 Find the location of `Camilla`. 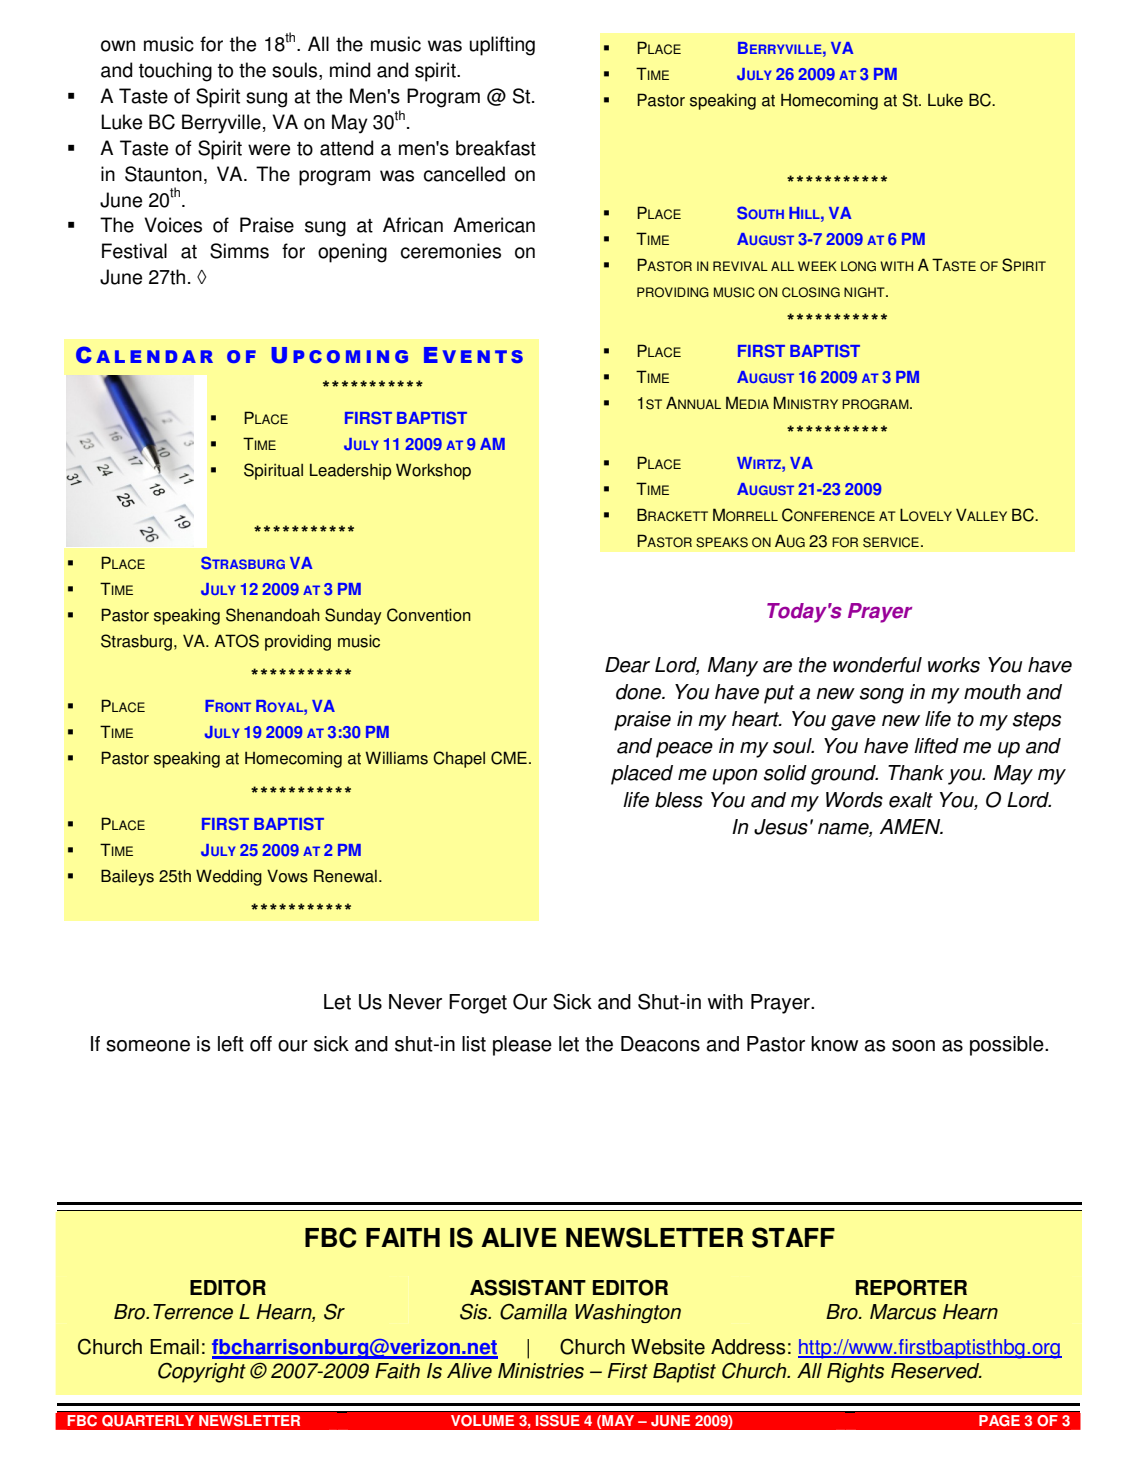

Camilla is located at coordinates (533, 1311).
